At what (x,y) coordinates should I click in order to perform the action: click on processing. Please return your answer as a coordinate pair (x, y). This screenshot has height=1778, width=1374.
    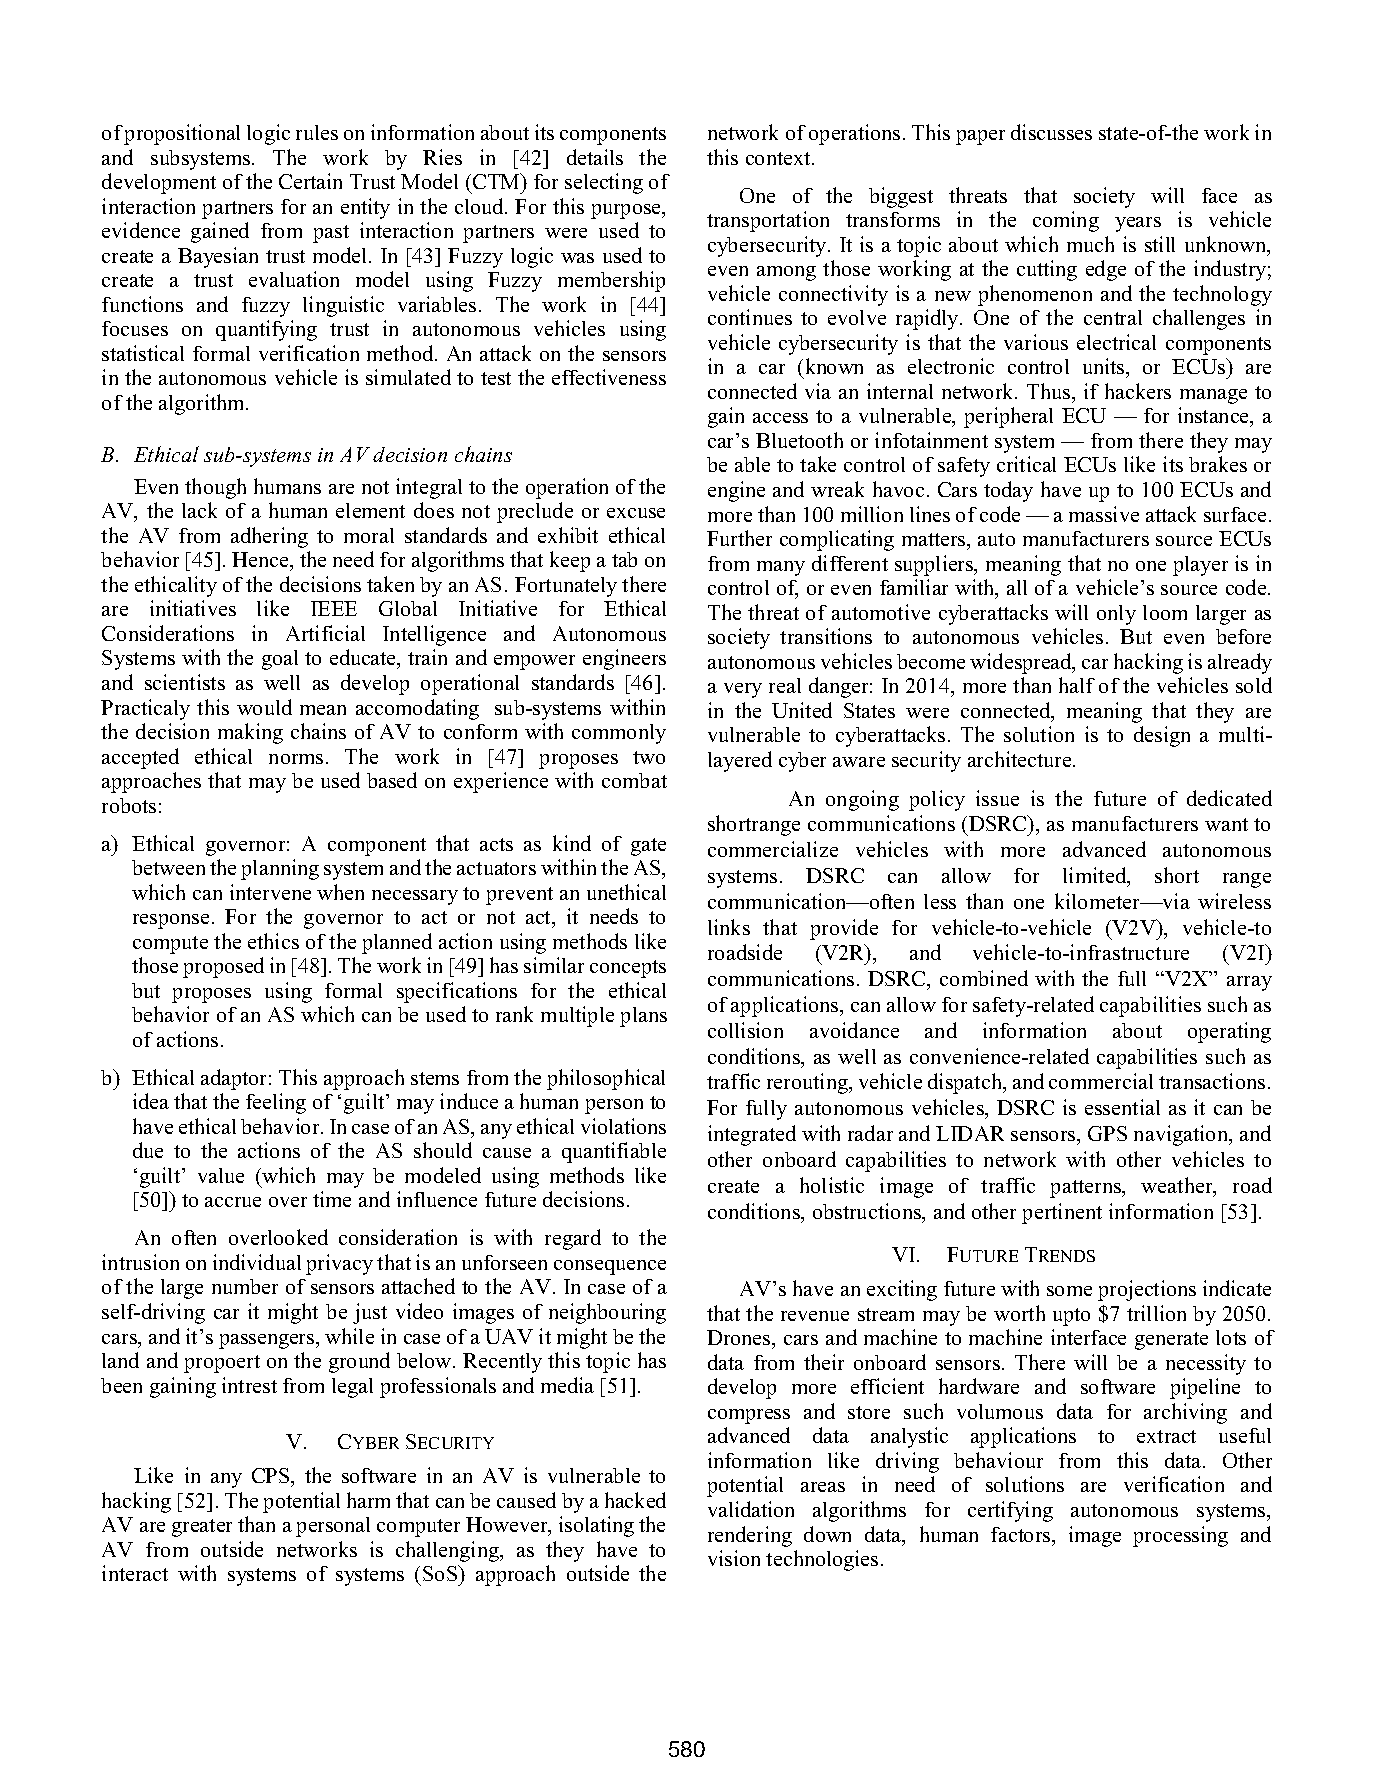
    Looking at the image, I should click on (1180, 1536).
